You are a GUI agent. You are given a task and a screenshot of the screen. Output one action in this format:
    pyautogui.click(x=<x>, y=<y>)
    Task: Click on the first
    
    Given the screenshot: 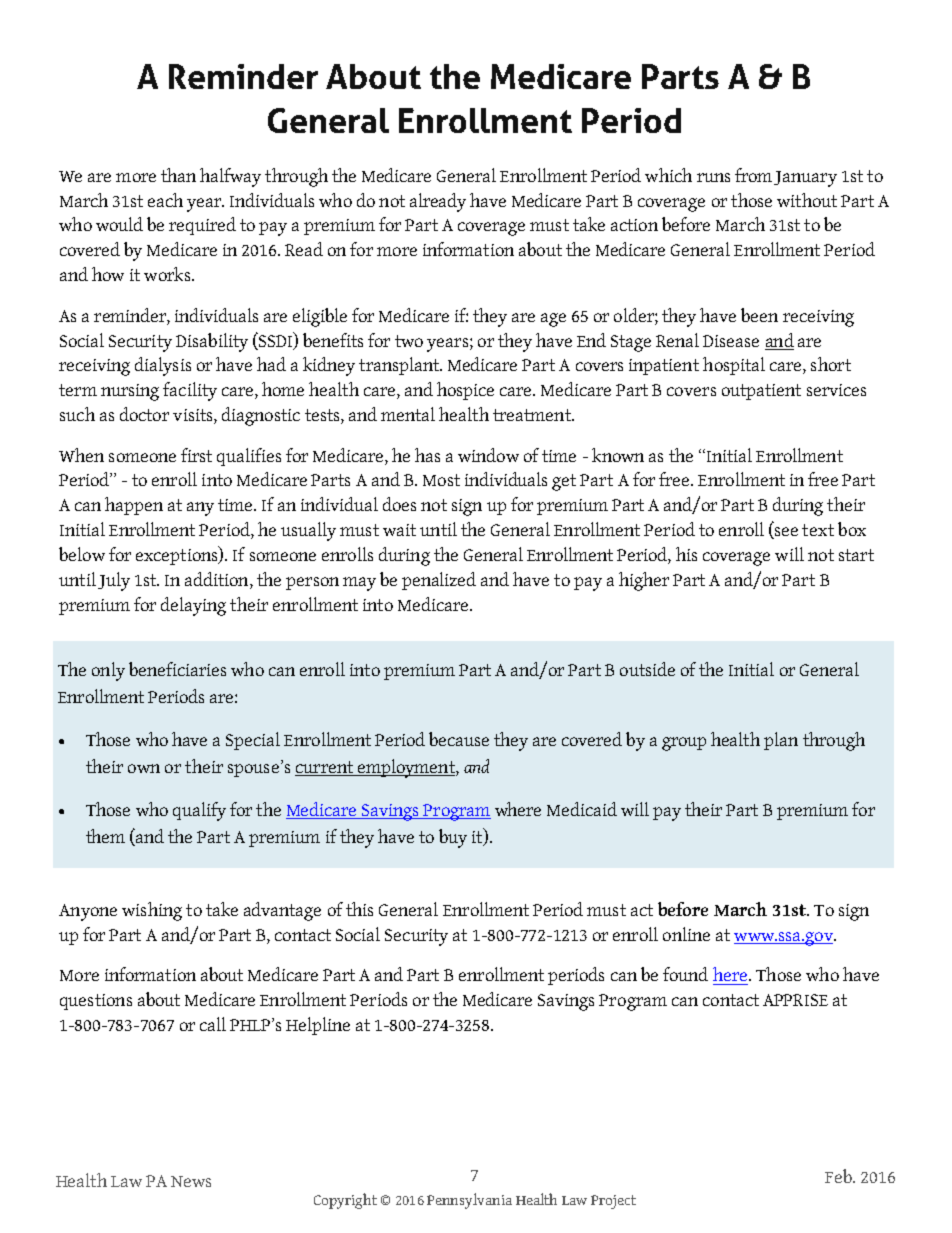 What is the action you would take?
    pyautogui.click(x=196, y=455)
